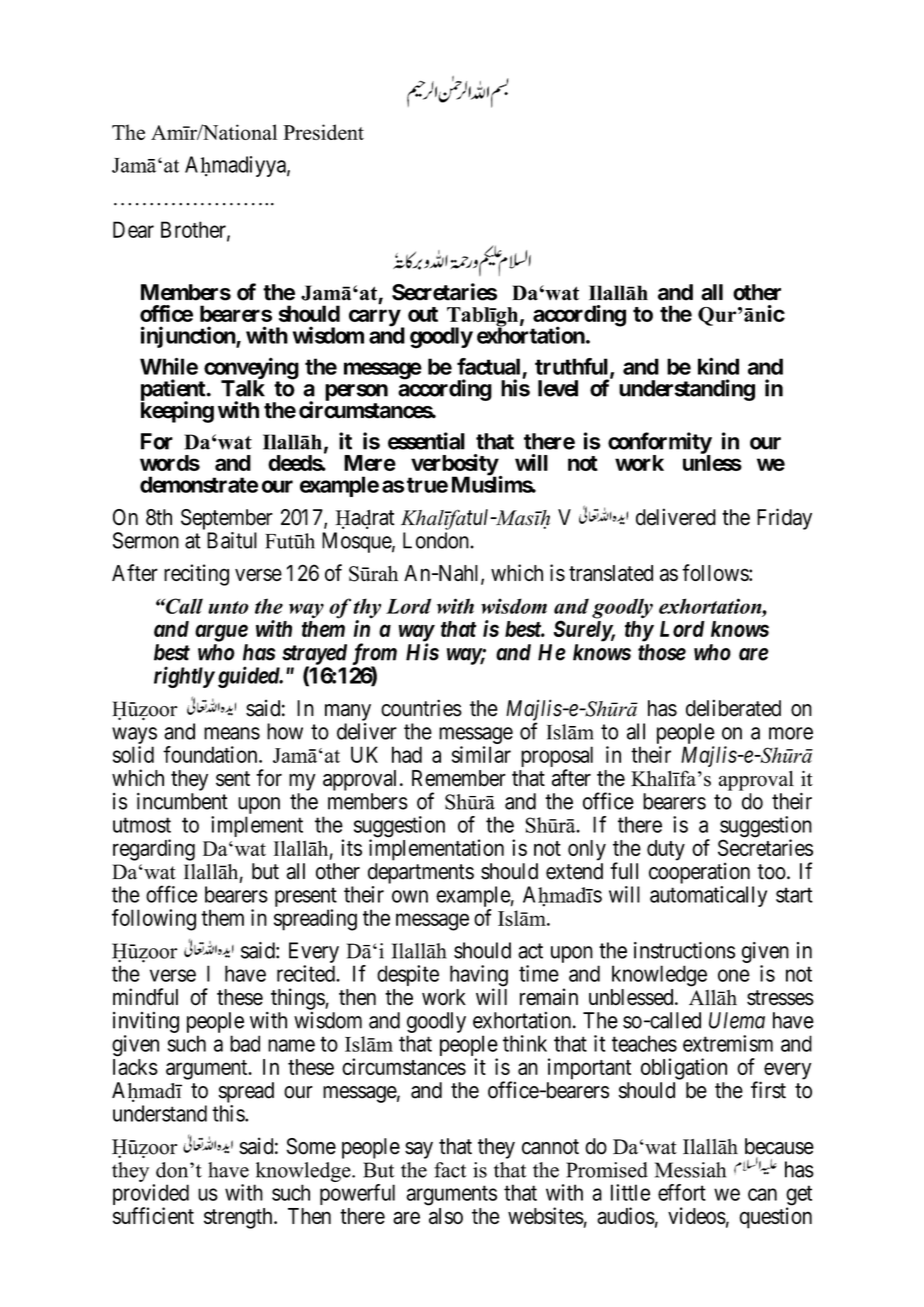 This screenshot has width=924, height=1307. I want to click on having, so click(479, 977).
